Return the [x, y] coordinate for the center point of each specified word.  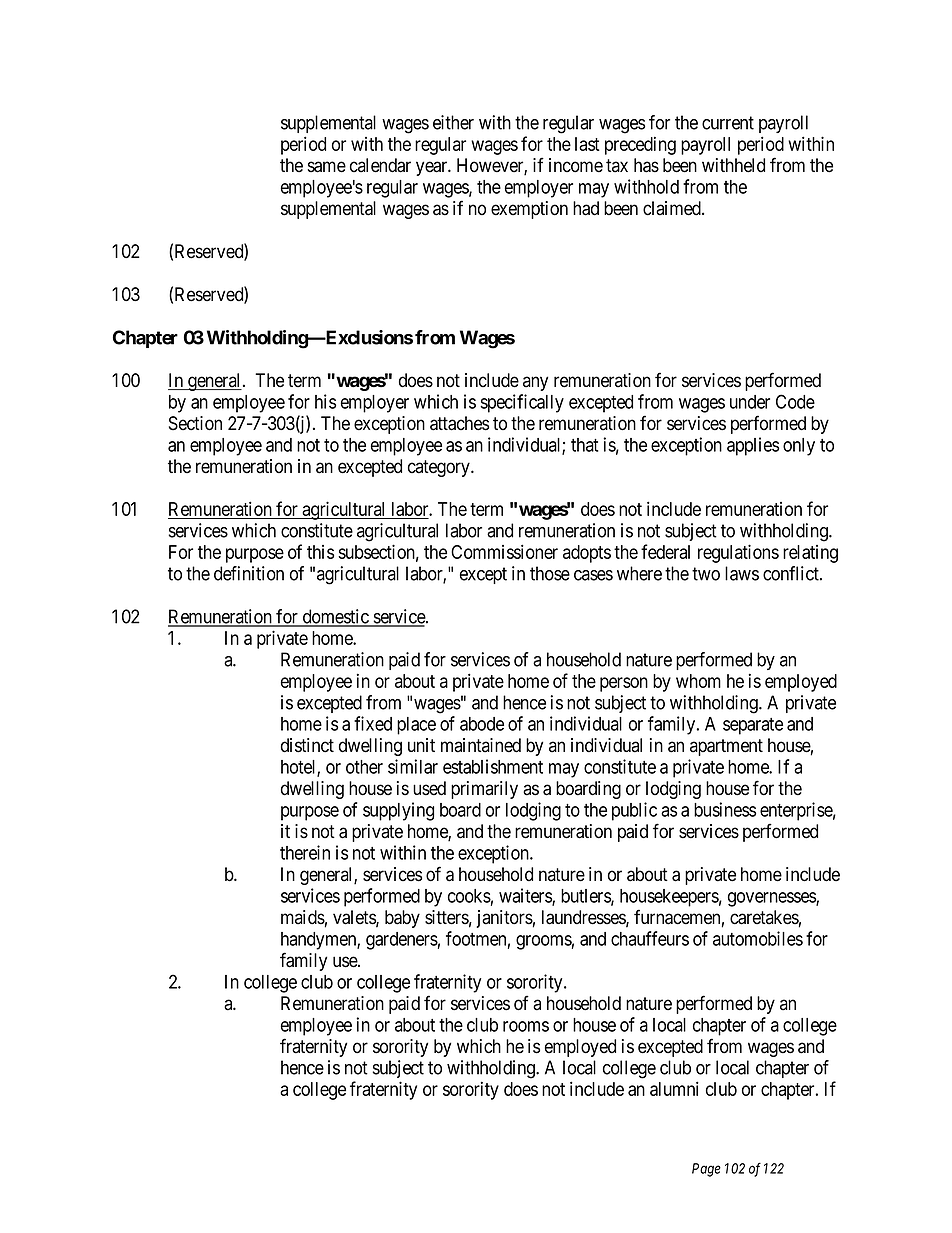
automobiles [758, 938]
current [728, 123]
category [440, 468]
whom [698, 681]
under [750, 402]
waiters [526, 896]
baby [402, 919]
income [576, 165]
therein [305, 852]
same [327, 167]
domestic [335, 617]
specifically [522, 403]
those [550, 573]
